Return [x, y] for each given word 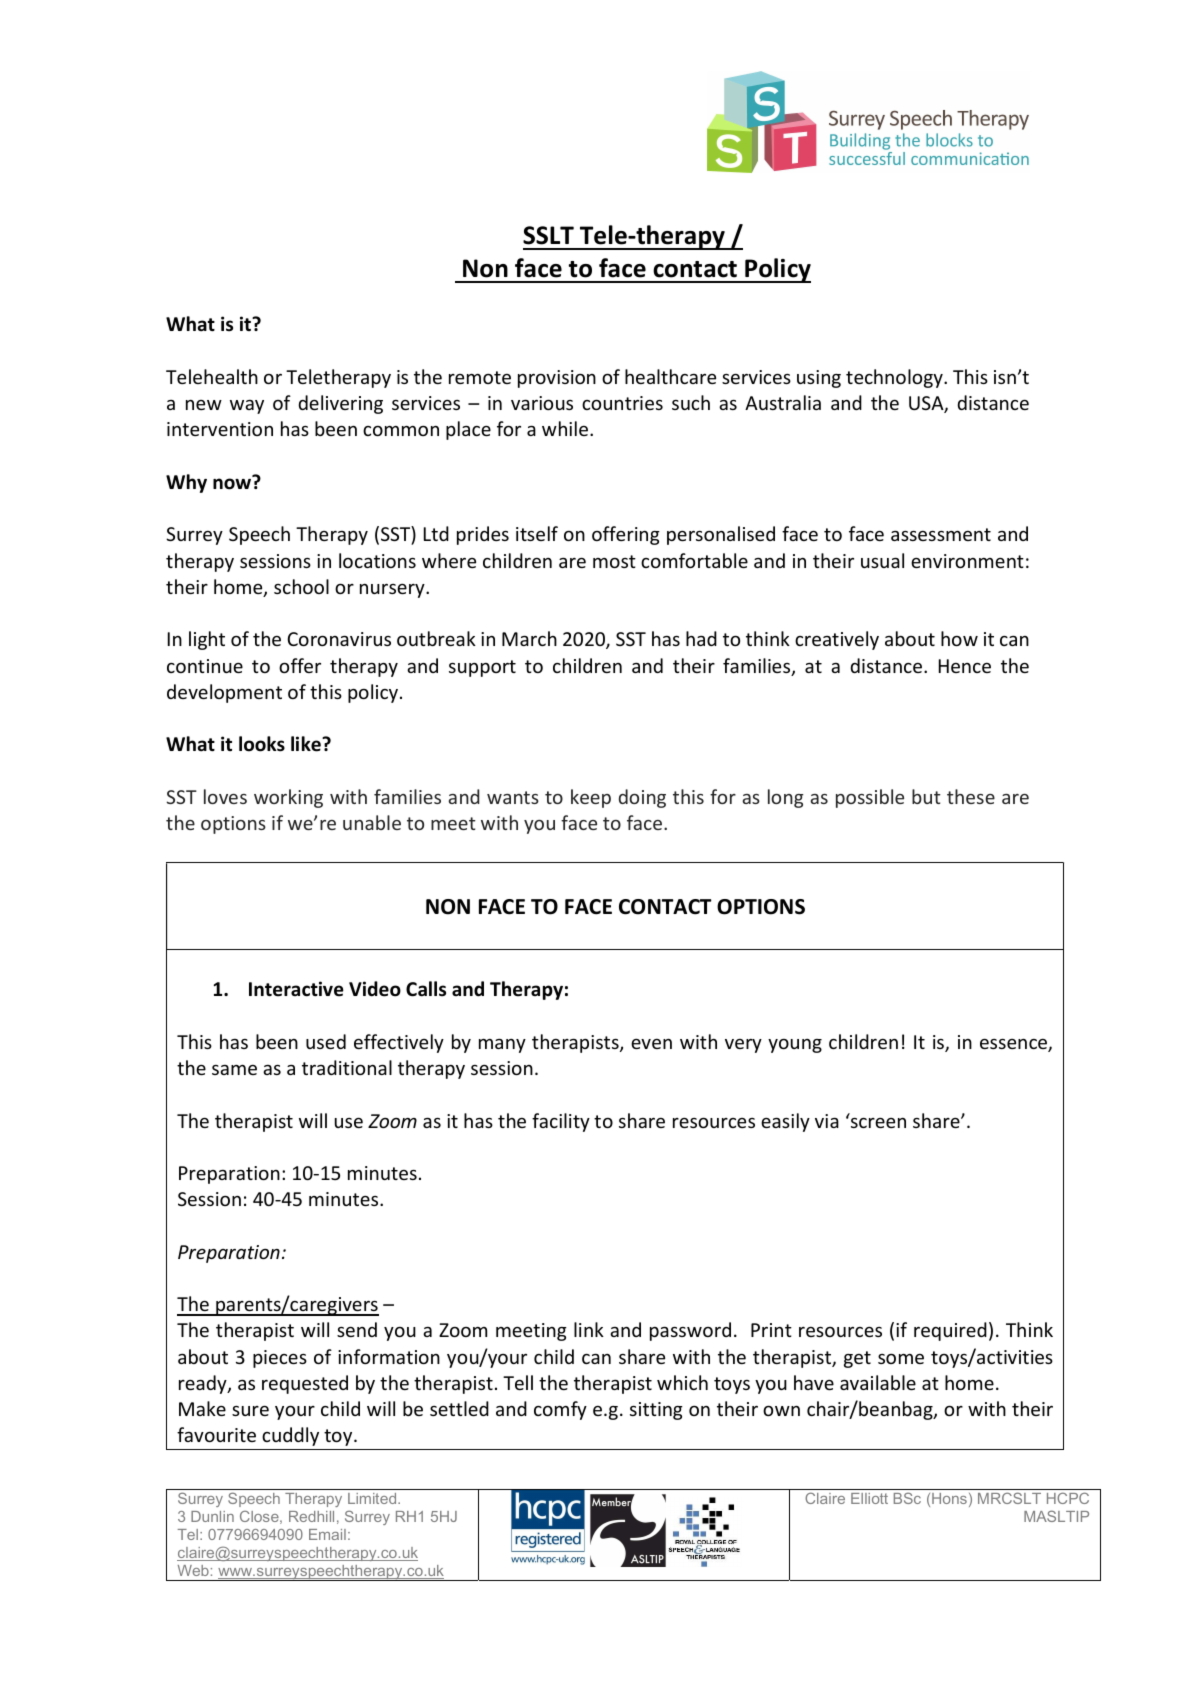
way [247, 407]
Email [327, 1534]
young [795, 1046]
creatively [837, 640]
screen [878, 1122]
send [357, 1329]
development [224, 693]
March [529, 638]
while [566, 428]
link [589, 1329]
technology [895, 378]
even [651, 1043]
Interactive [296, 989]
